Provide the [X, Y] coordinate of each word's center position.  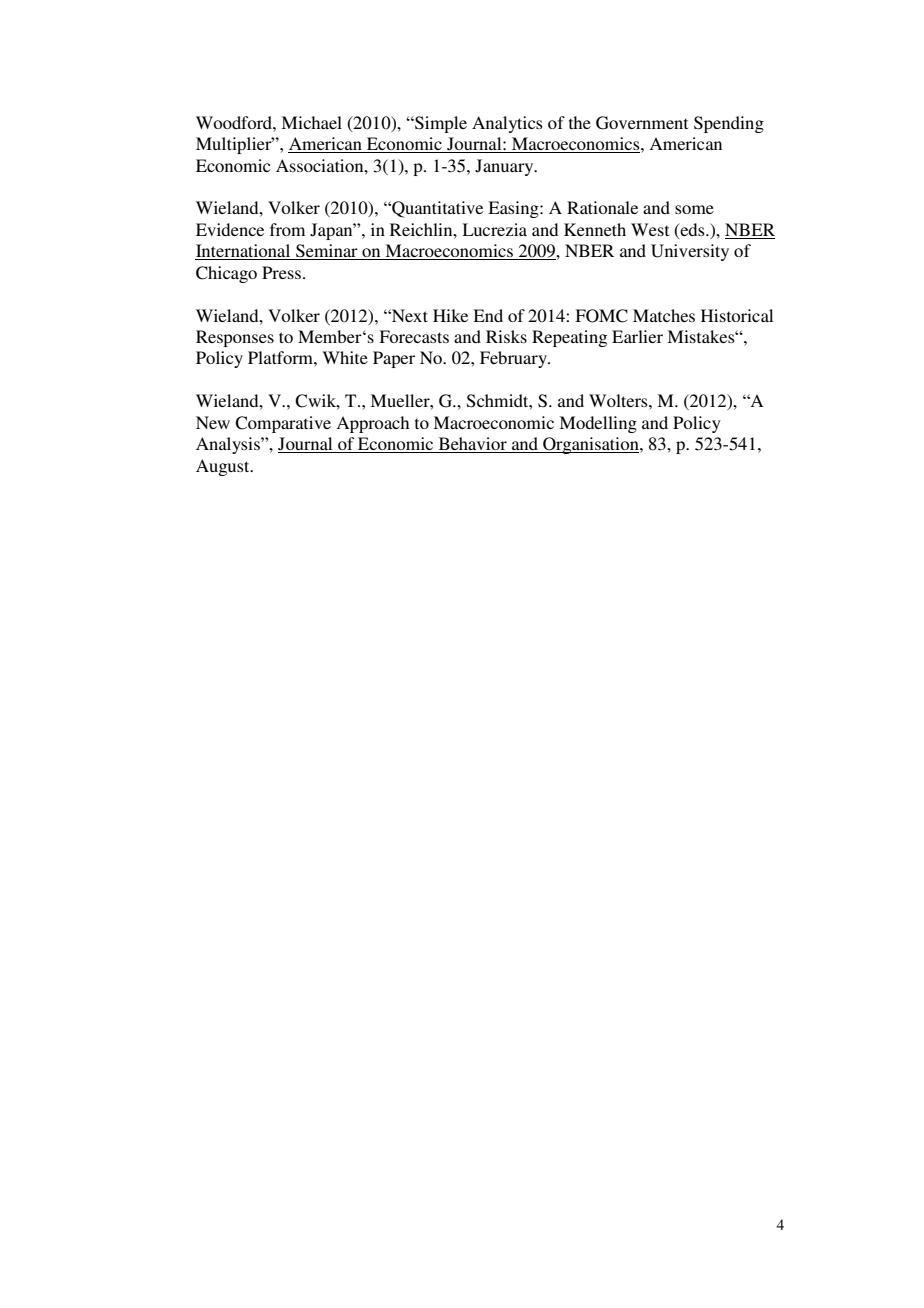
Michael [311, 122]
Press [281, 272]
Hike [450, 315]
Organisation [591, 445]
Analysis [229, 445]
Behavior [472, 445]
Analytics [507, 124]
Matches [664, 315]
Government [642, 123]
